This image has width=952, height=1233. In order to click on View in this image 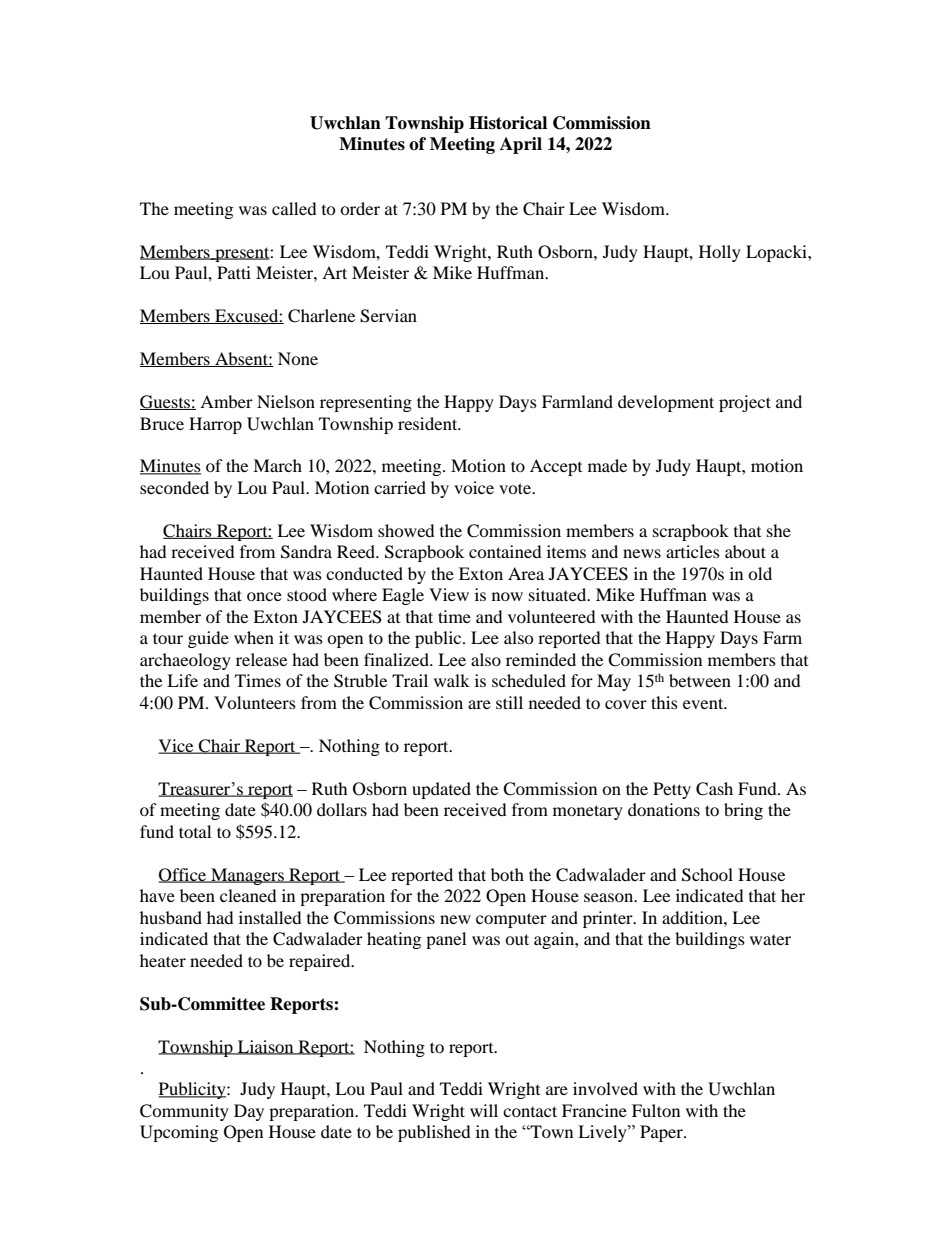, I will do `click(449, 594)`.
